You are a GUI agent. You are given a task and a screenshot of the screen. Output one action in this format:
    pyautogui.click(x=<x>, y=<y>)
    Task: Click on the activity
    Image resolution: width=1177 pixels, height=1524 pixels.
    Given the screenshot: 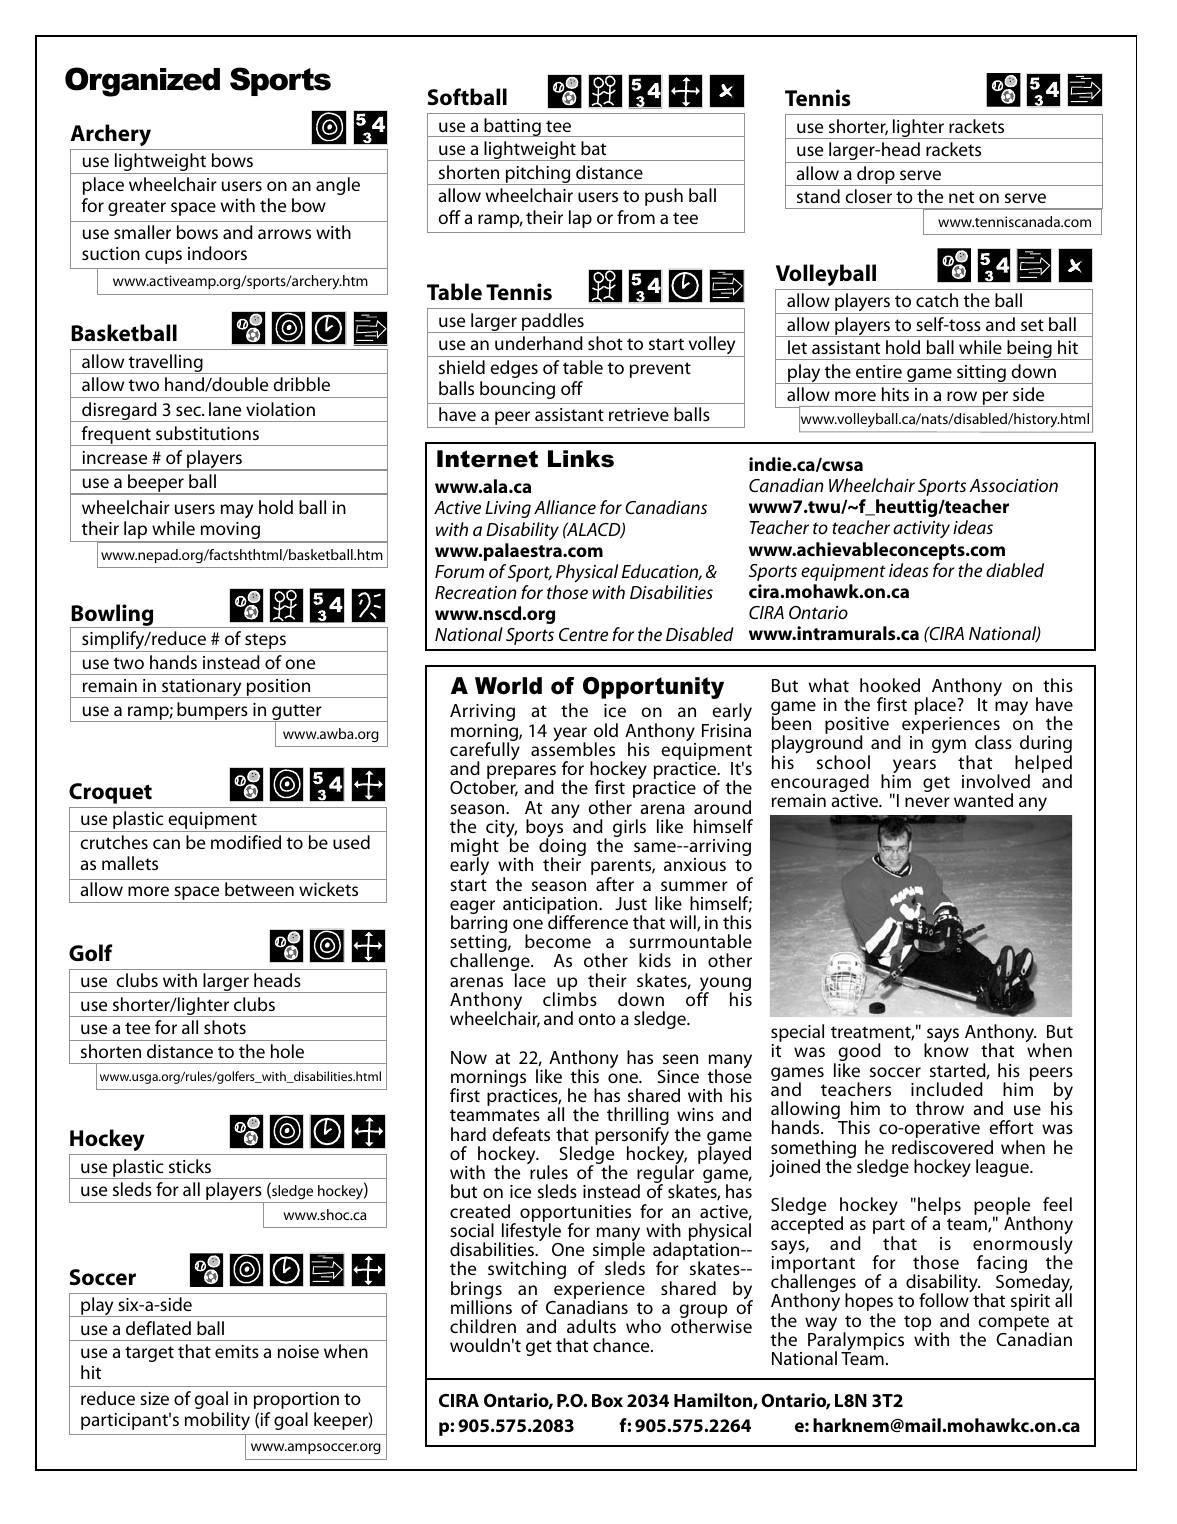 What is the action you would take?
    pyautogui.click(x=921, y=529)
